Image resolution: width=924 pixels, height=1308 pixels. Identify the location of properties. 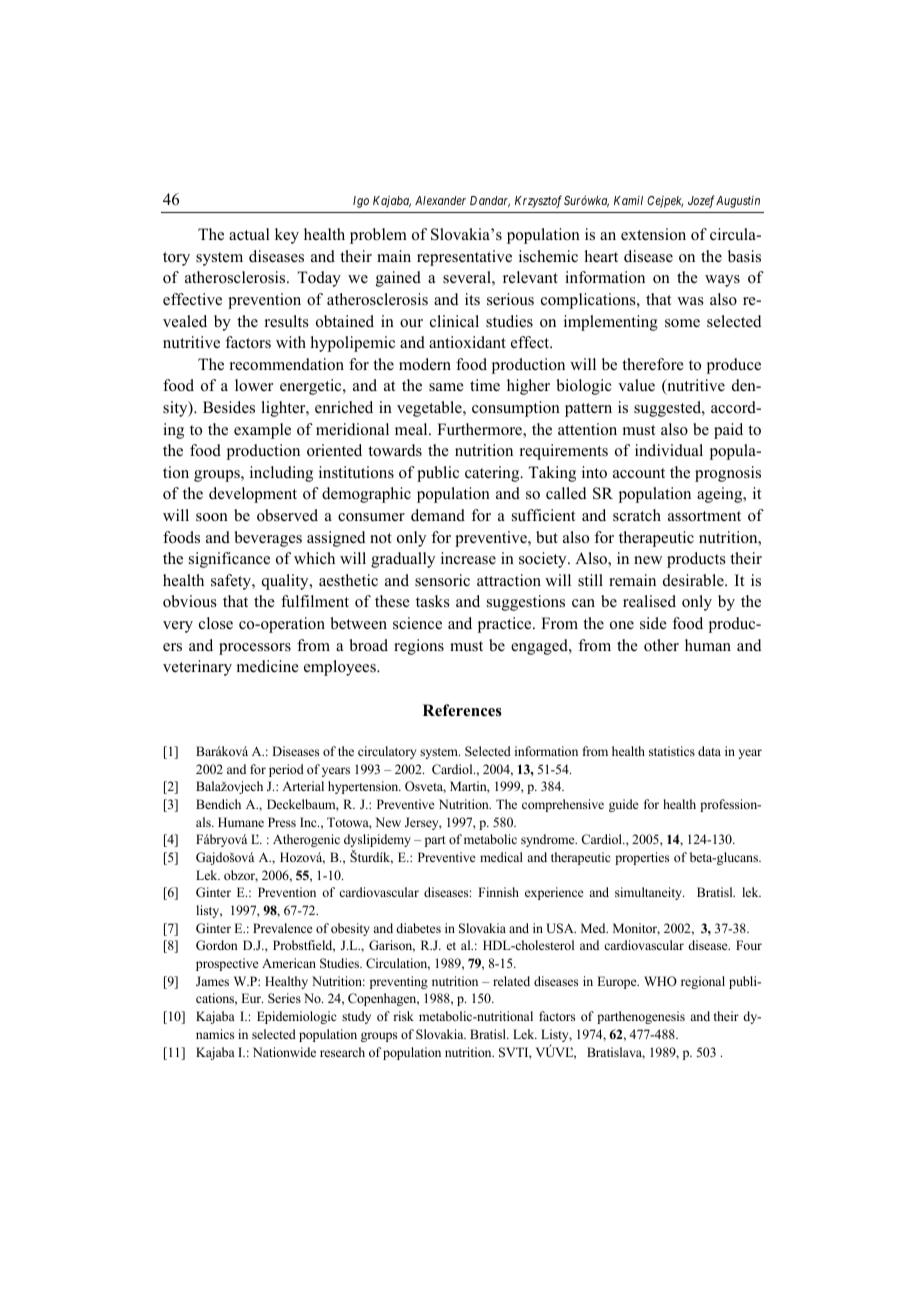
(642, 858).
